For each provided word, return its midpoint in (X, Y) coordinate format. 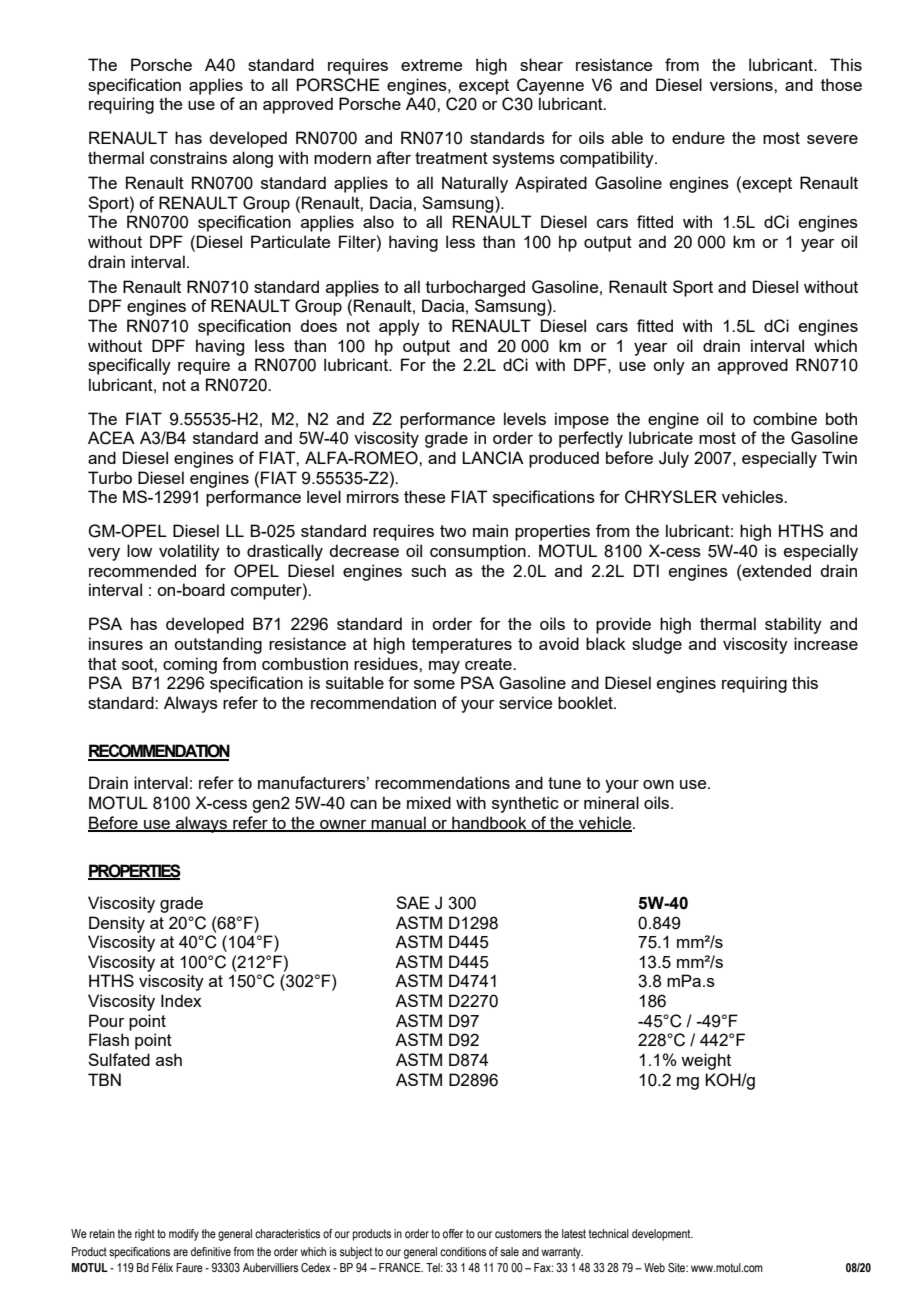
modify (184, 1235)
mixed (429, 802)
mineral (611, 802)
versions (742, 84)
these (424, 496)
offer (453, 1233)
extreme (431, 65)
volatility (189, 552)
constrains (188, 157)
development (662, 1235)
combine (785, 418)
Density (117, 924)
